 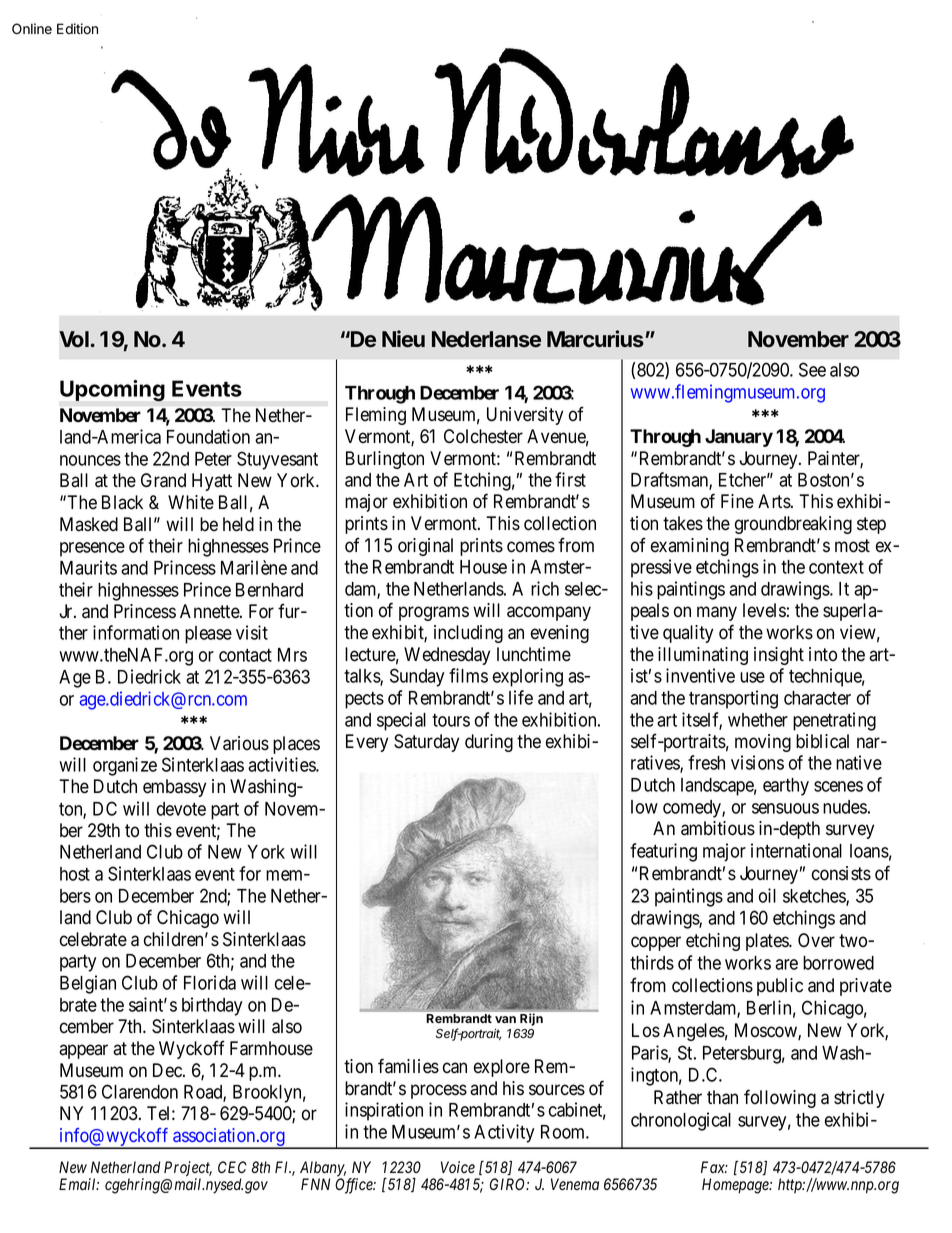 What do you see at coordinates (188, 1170) in the screenshot?
I see `Project` at bounding box center [188, 1170].
